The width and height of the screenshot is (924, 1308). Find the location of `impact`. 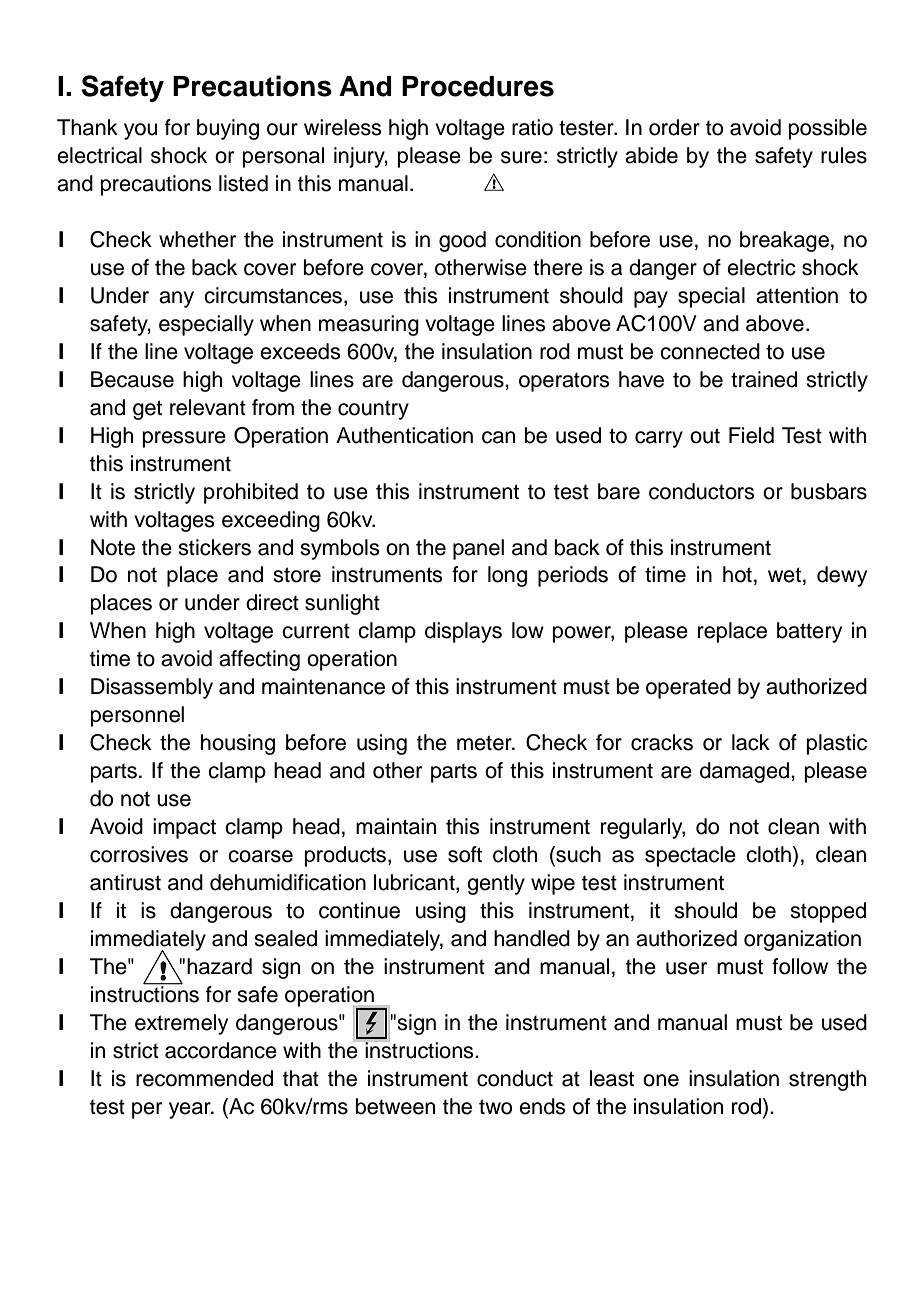

impact is located at coordinates (184, 828).
